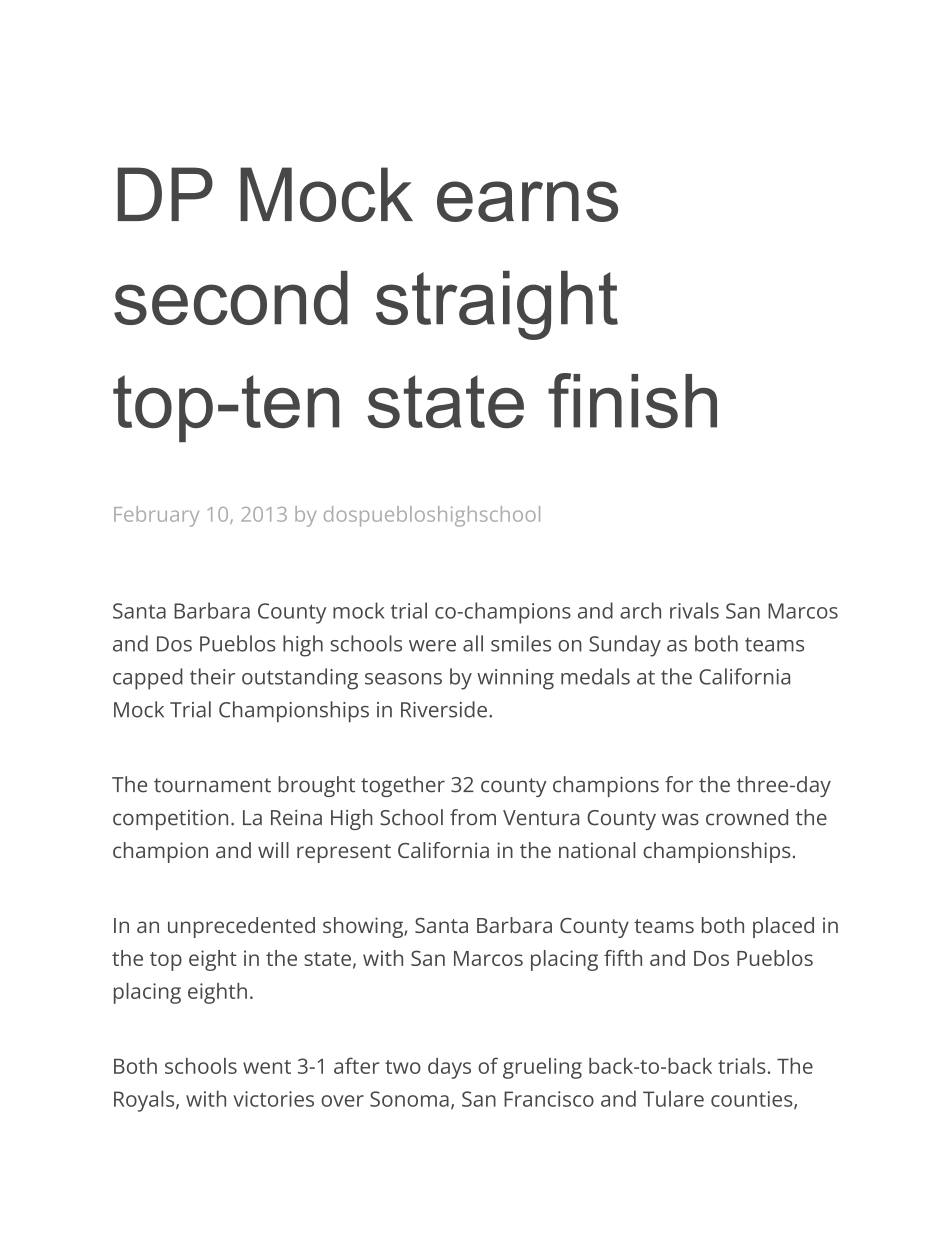  I want to click on rivals, so click(694, 610).
